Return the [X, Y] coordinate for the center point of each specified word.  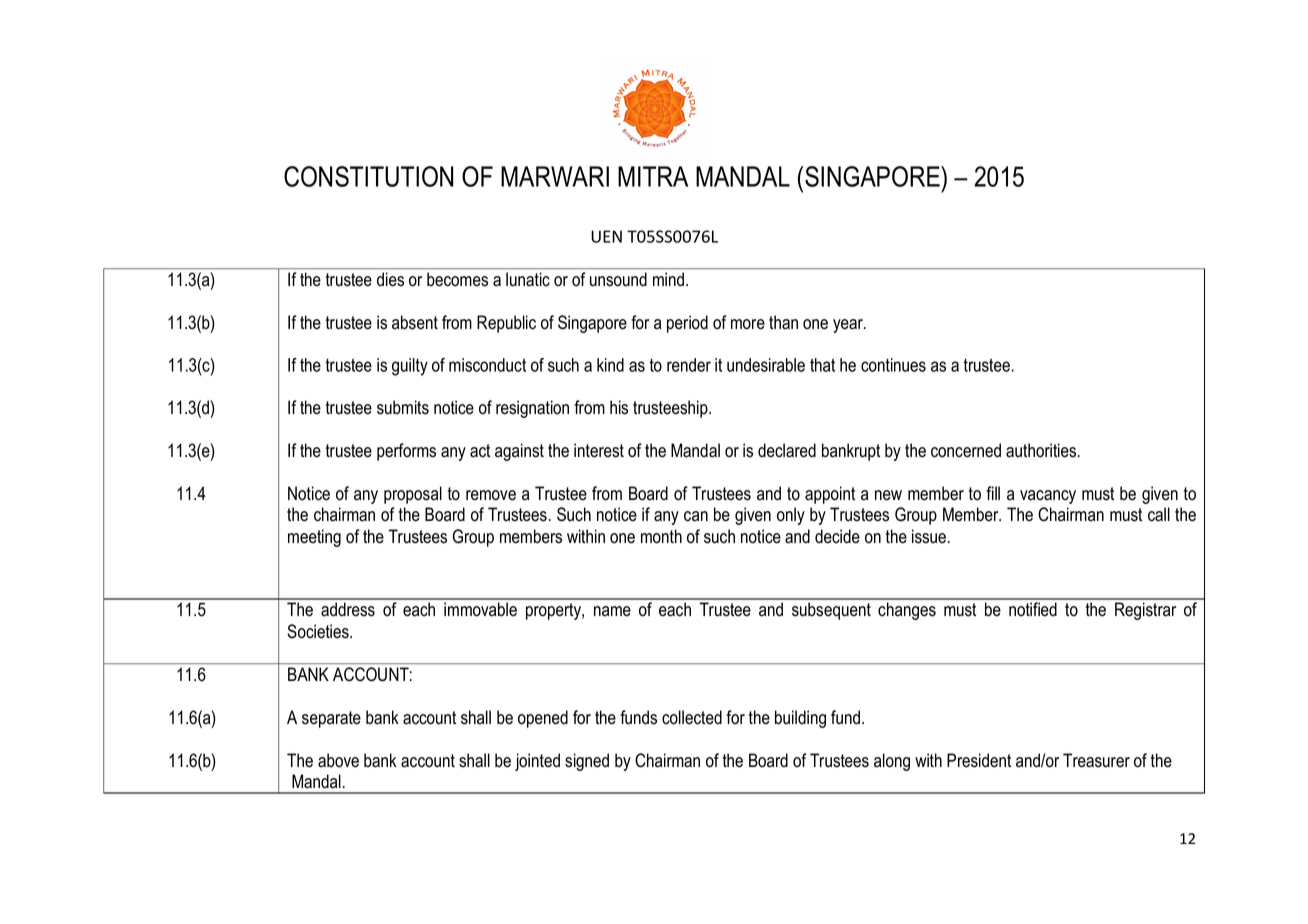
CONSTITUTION [368, 176]
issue [930, 536]
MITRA [653, 176]
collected [692, 717]
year [849, 326]
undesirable [766, 365]
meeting [314, 538]
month [661, 536]
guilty [410, 367]
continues [893, 365]
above [338, 760]
